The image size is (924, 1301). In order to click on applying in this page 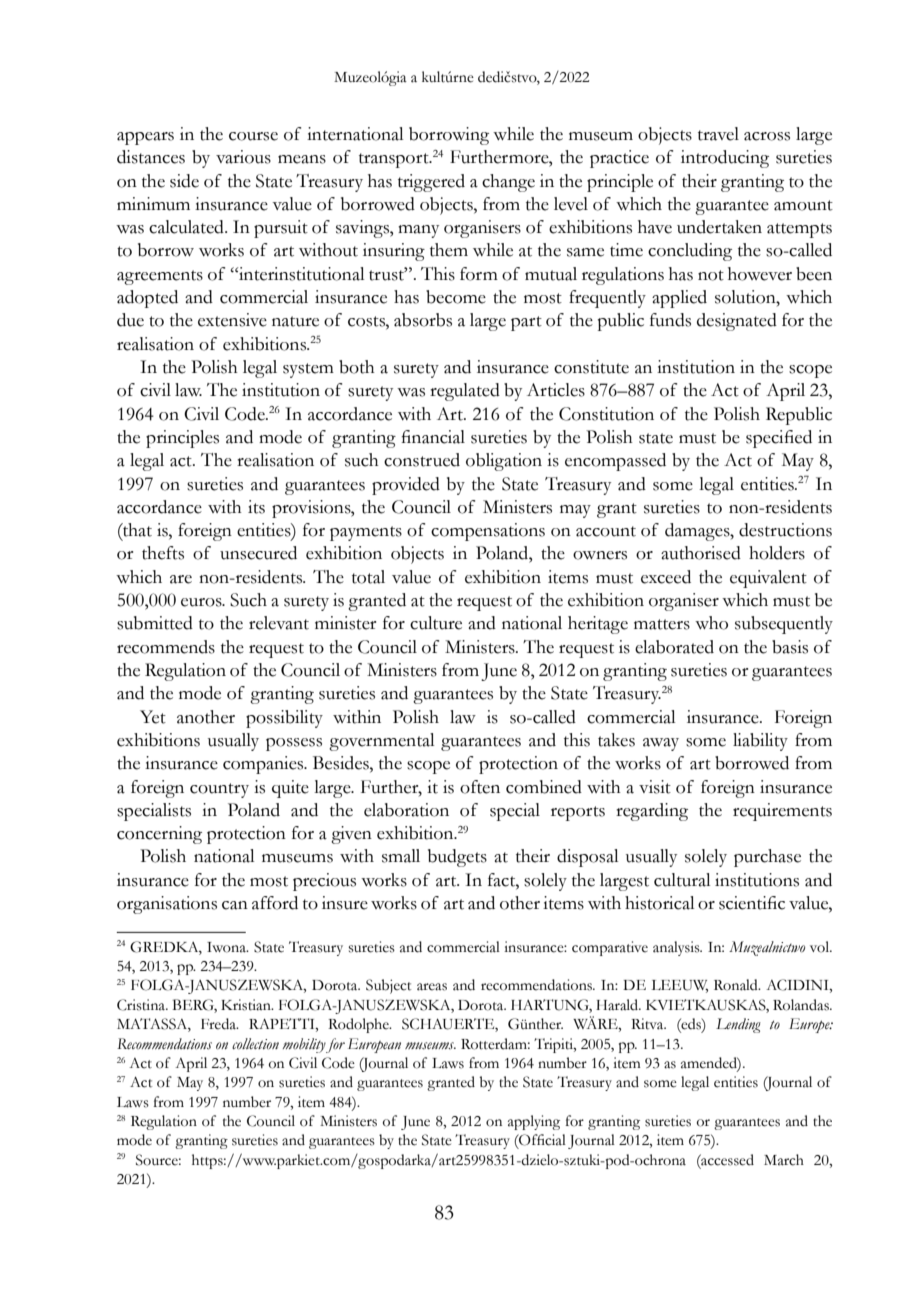, I will do `click(534, 1122)`.
